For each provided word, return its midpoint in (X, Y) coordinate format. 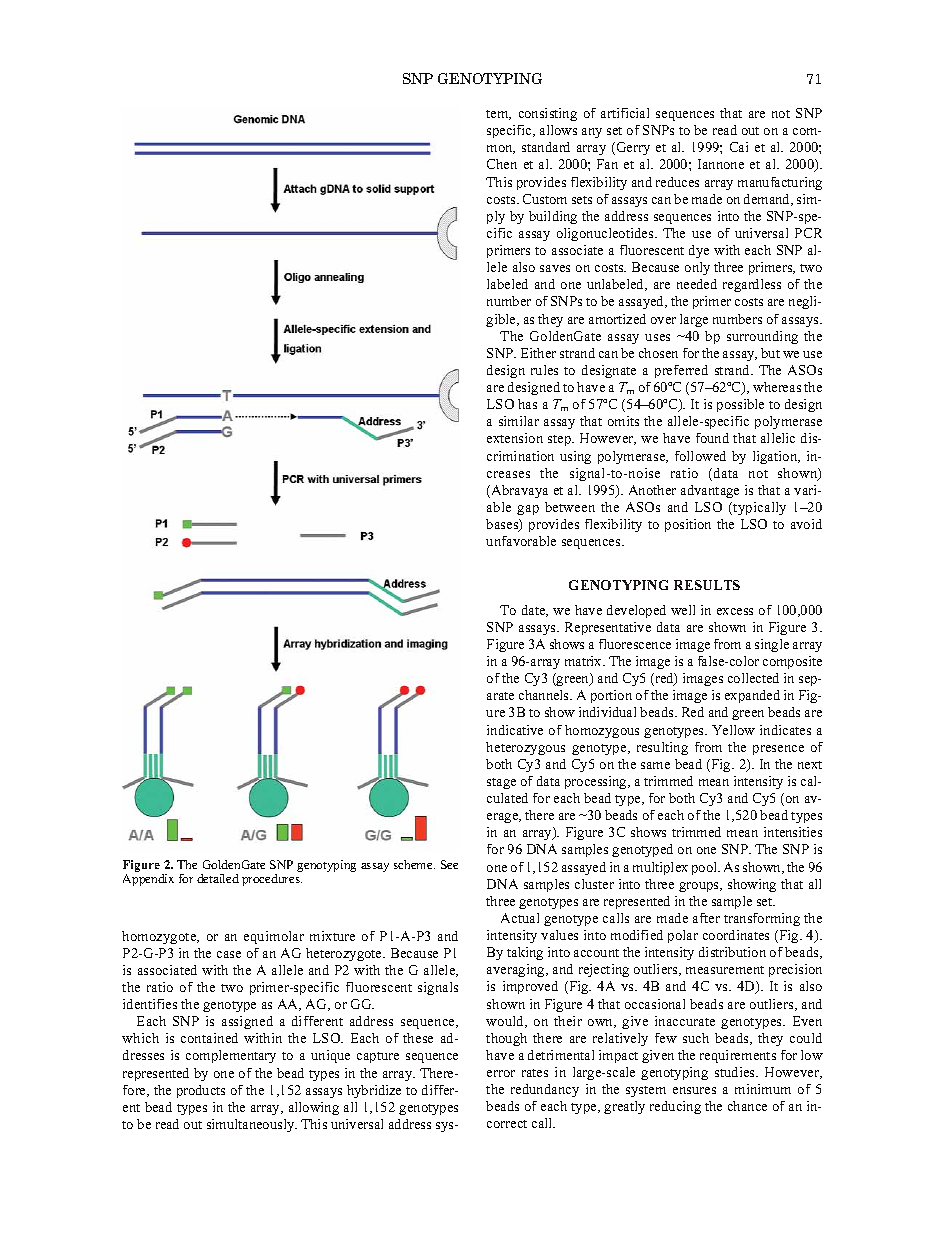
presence (778, 750)
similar (519, 421)
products (201, 1091)
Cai (739, 147)
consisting (548, 114)
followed (700, 456)
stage (501, 783)
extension (515, 438)
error (501, 1073)
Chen (502, 164)
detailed (218, 878)
